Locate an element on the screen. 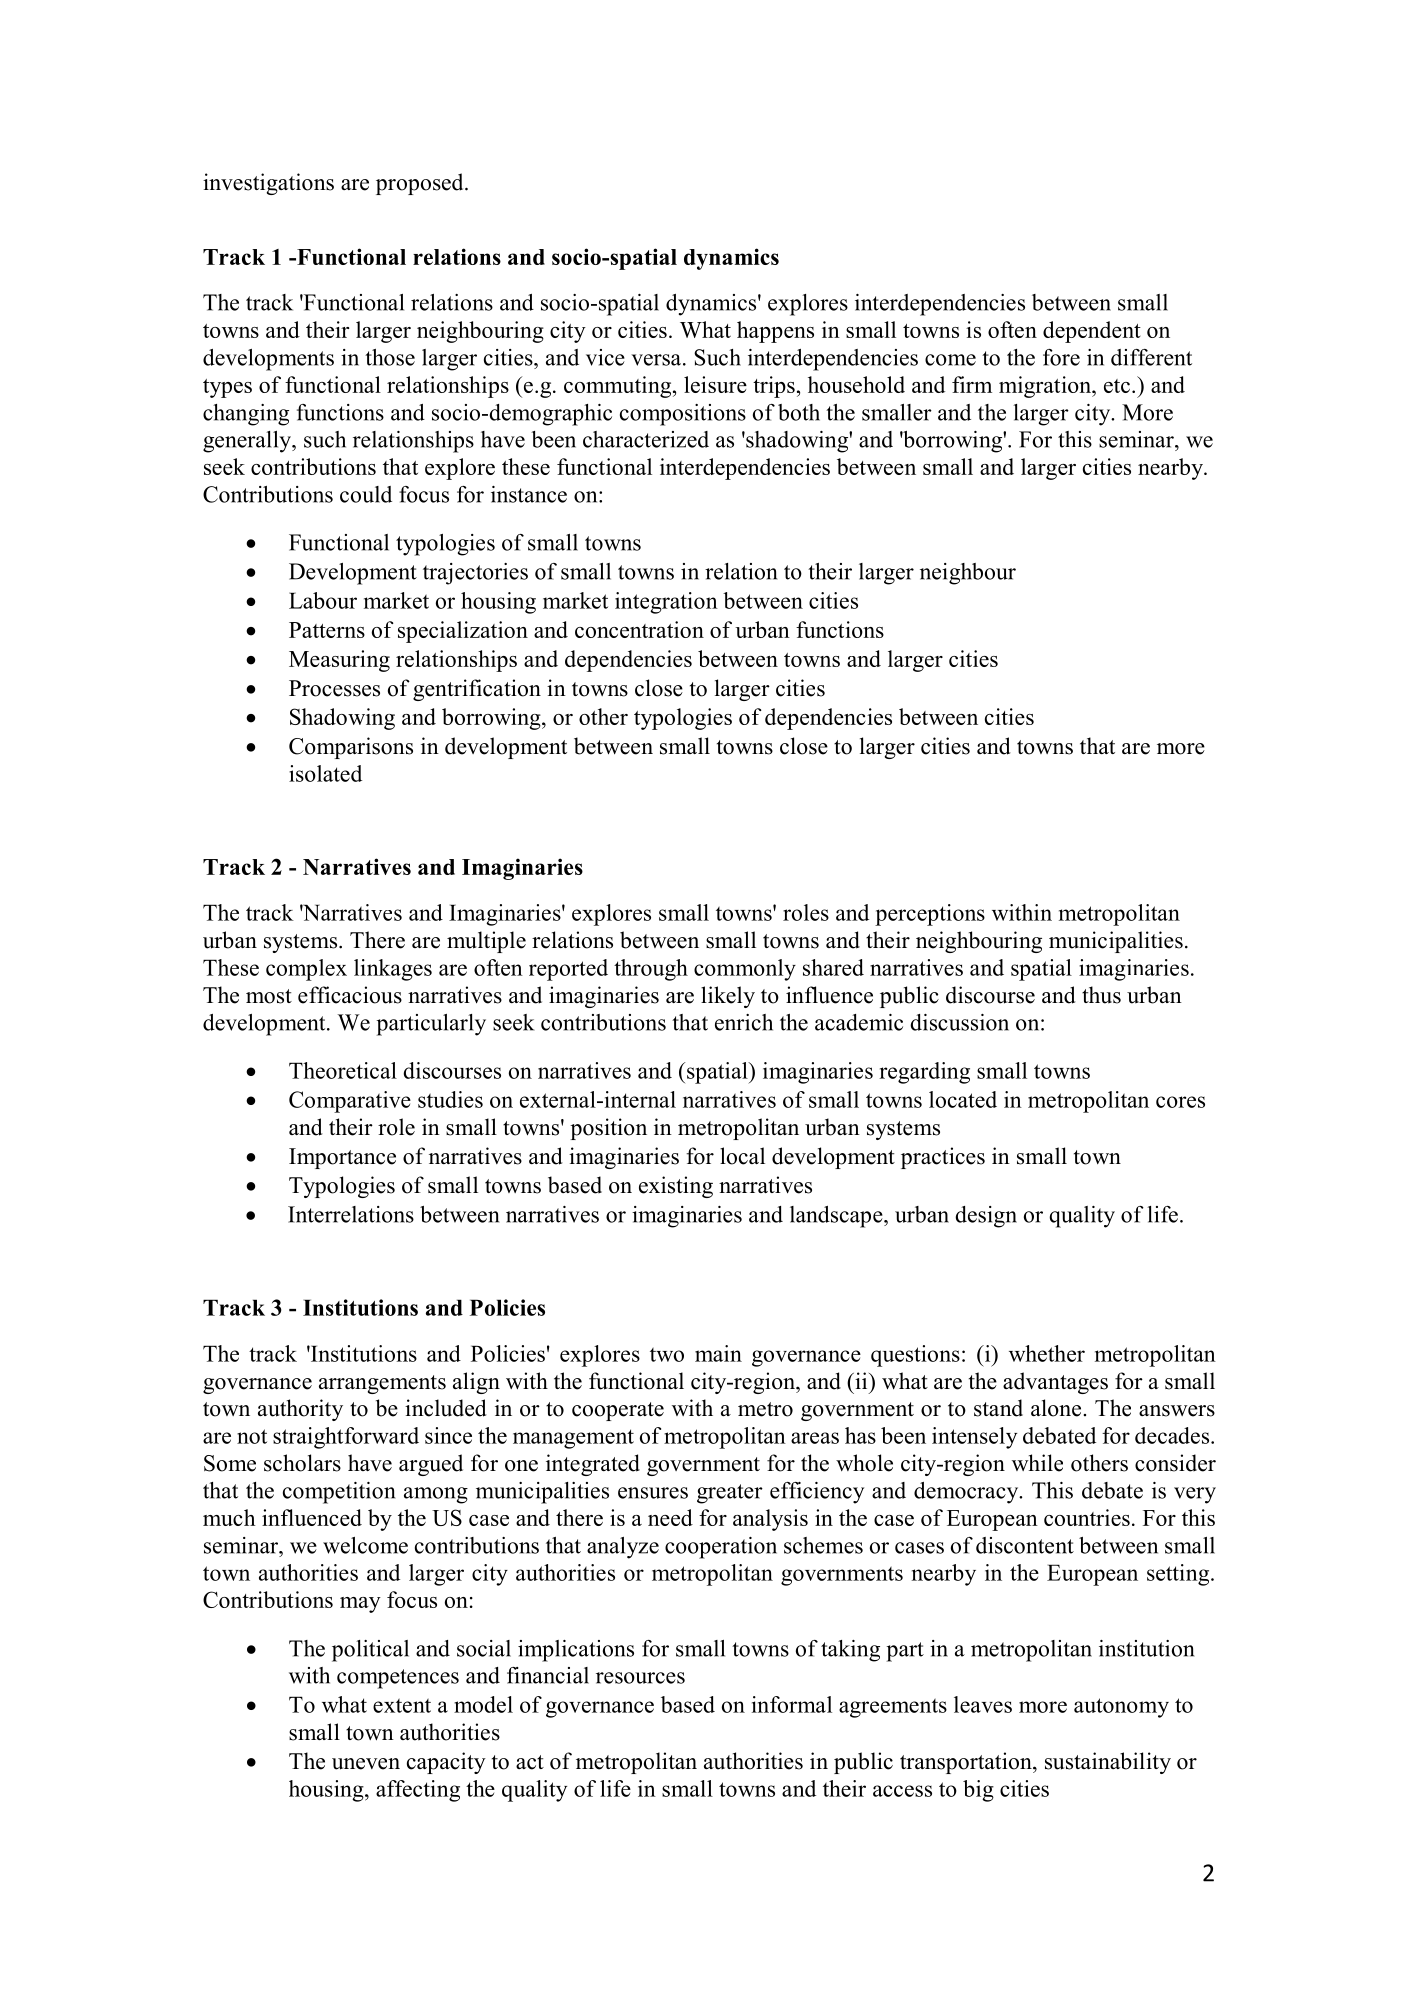 Image resolution: width=1418 pixels, height=2005 pixels. dependent is located at coordinates (1092, 332).
